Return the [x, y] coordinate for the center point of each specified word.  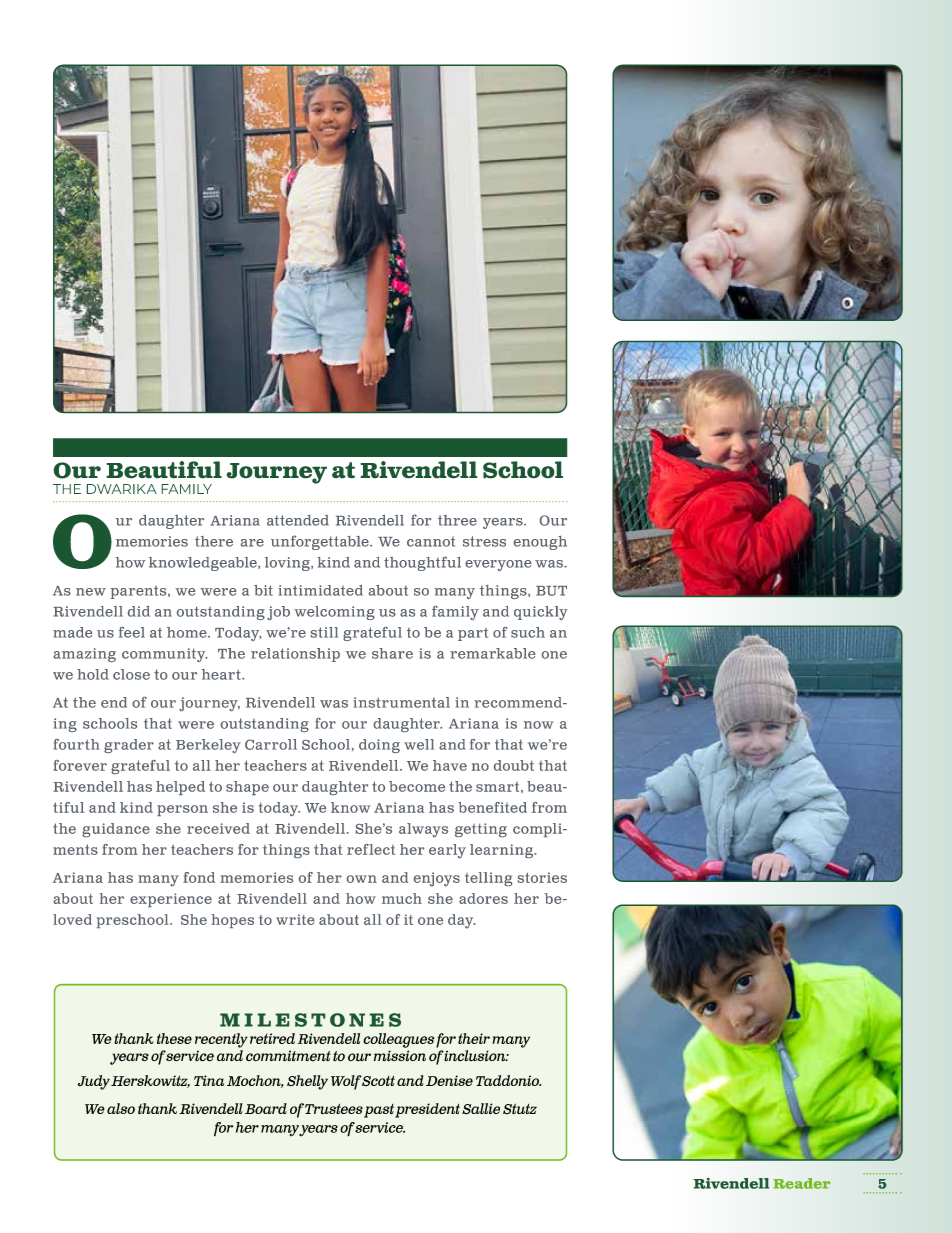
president [427, 1110]
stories [542, 877]
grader [129, 746]
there [214, 541]
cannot [431, 541]
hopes [232, 921]
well [419, 744]
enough [540, 543]
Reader [802, 1183]
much [402, 898]
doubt [514, 765]
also [121, 1108]
